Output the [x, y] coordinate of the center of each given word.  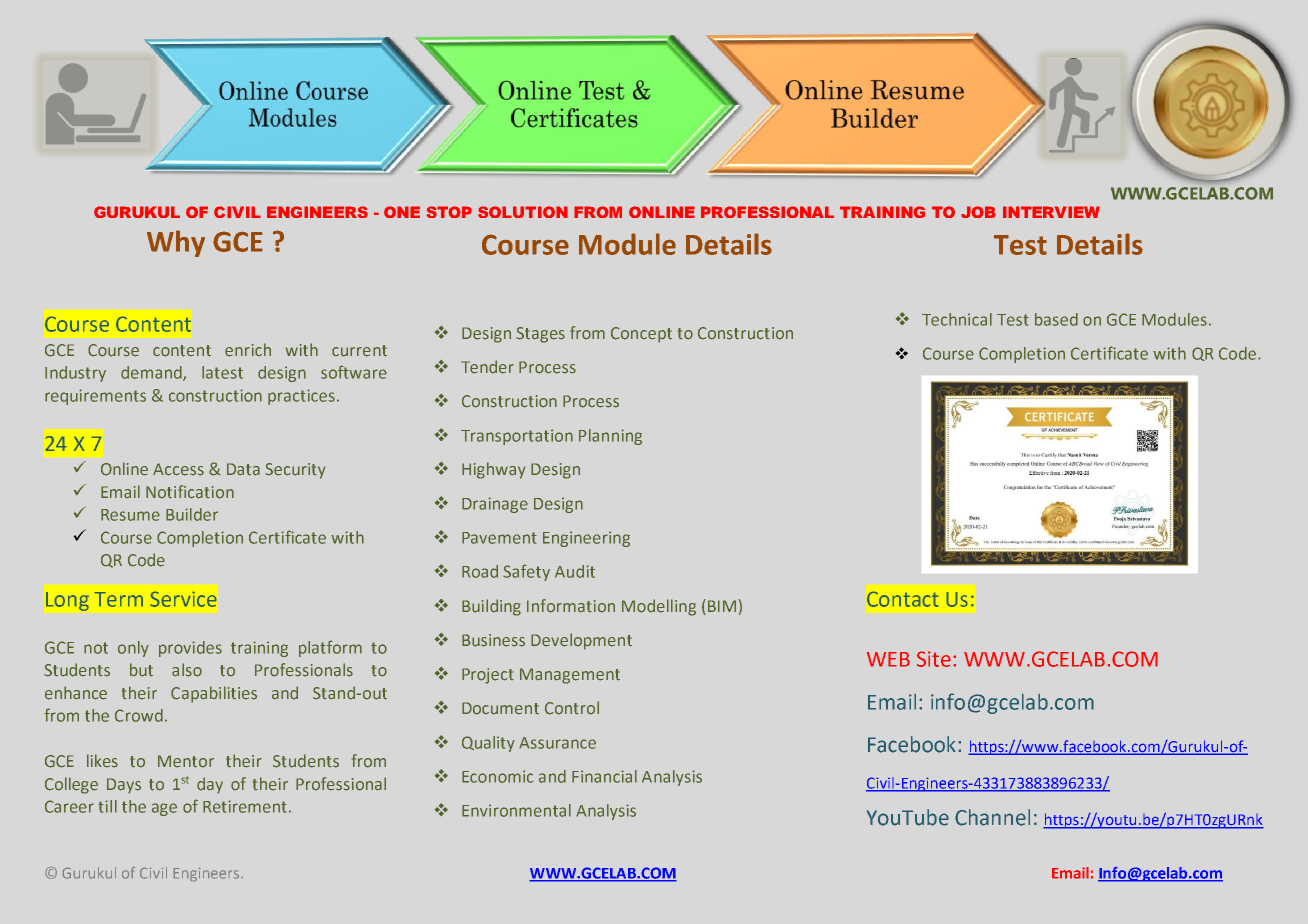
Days [124, 786]
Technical [957, 319]
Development [581, 641]
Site [934, 659]
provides [190, 649]
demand [152, 373]
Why [176, 243]
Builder [192, 514]
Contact [902, 599]
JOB [978, 212]
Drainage [495, 505]
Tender [487, 367]
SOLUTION [523, 212]
